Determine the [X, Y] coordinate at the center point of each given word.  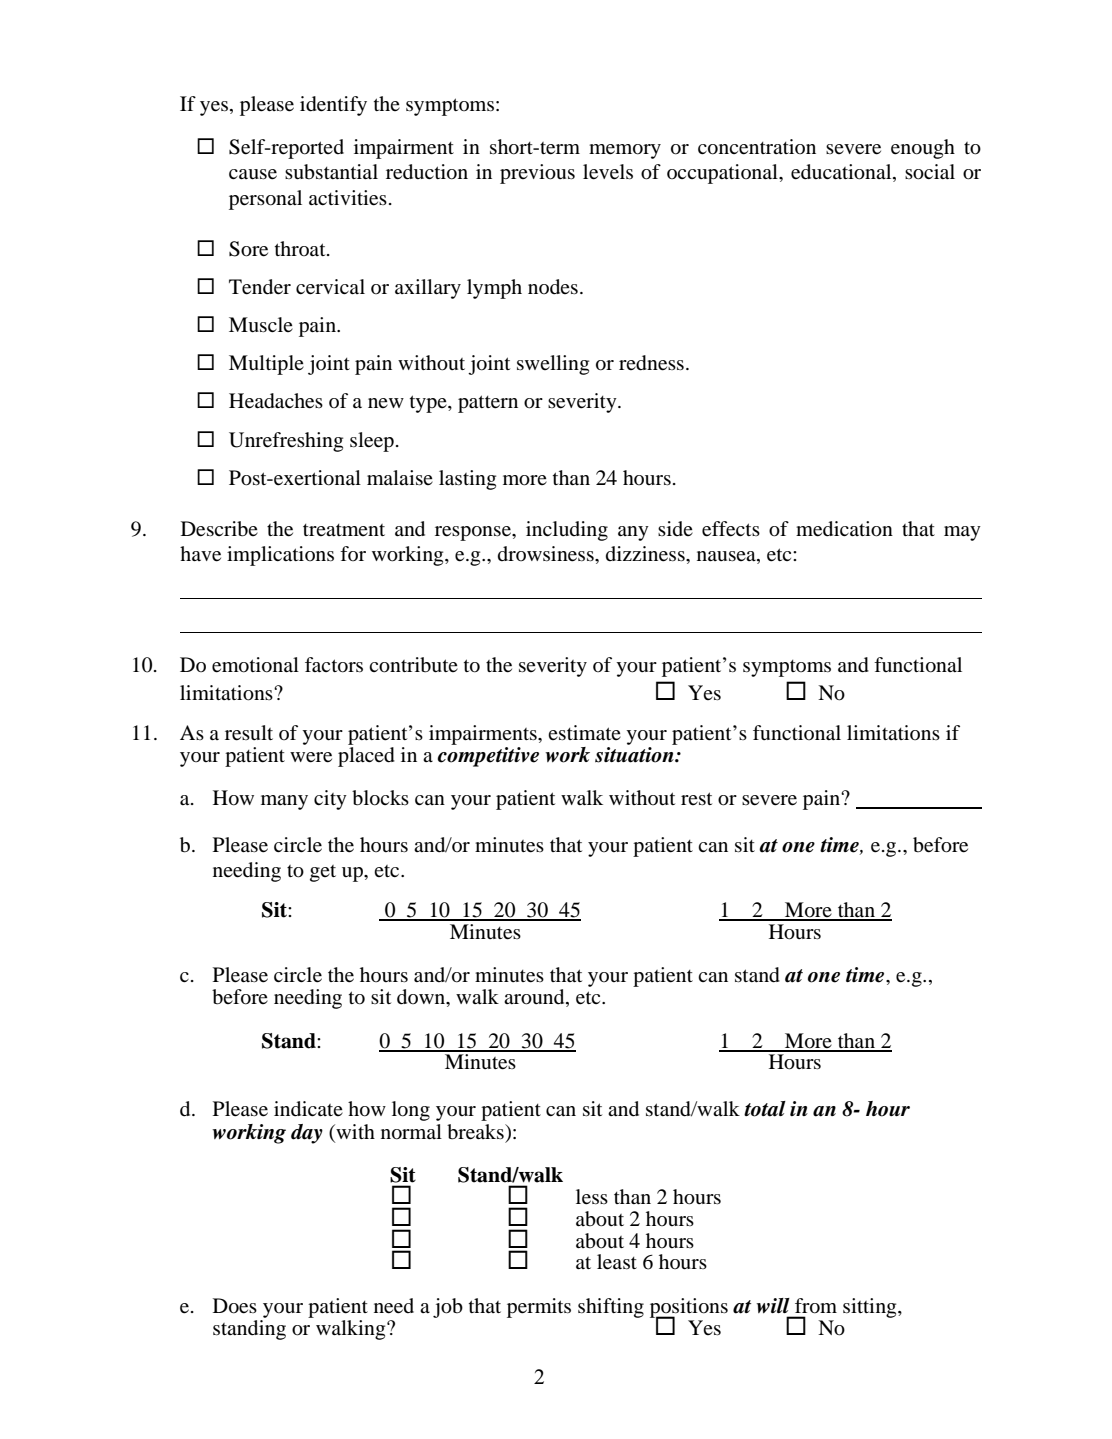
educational [842, 173]
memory [625, 151]
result [249, 733]
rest [696, 798]
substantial [331, 172]
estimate [584, 733]
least [617, 1262]
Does [235, 1306]
